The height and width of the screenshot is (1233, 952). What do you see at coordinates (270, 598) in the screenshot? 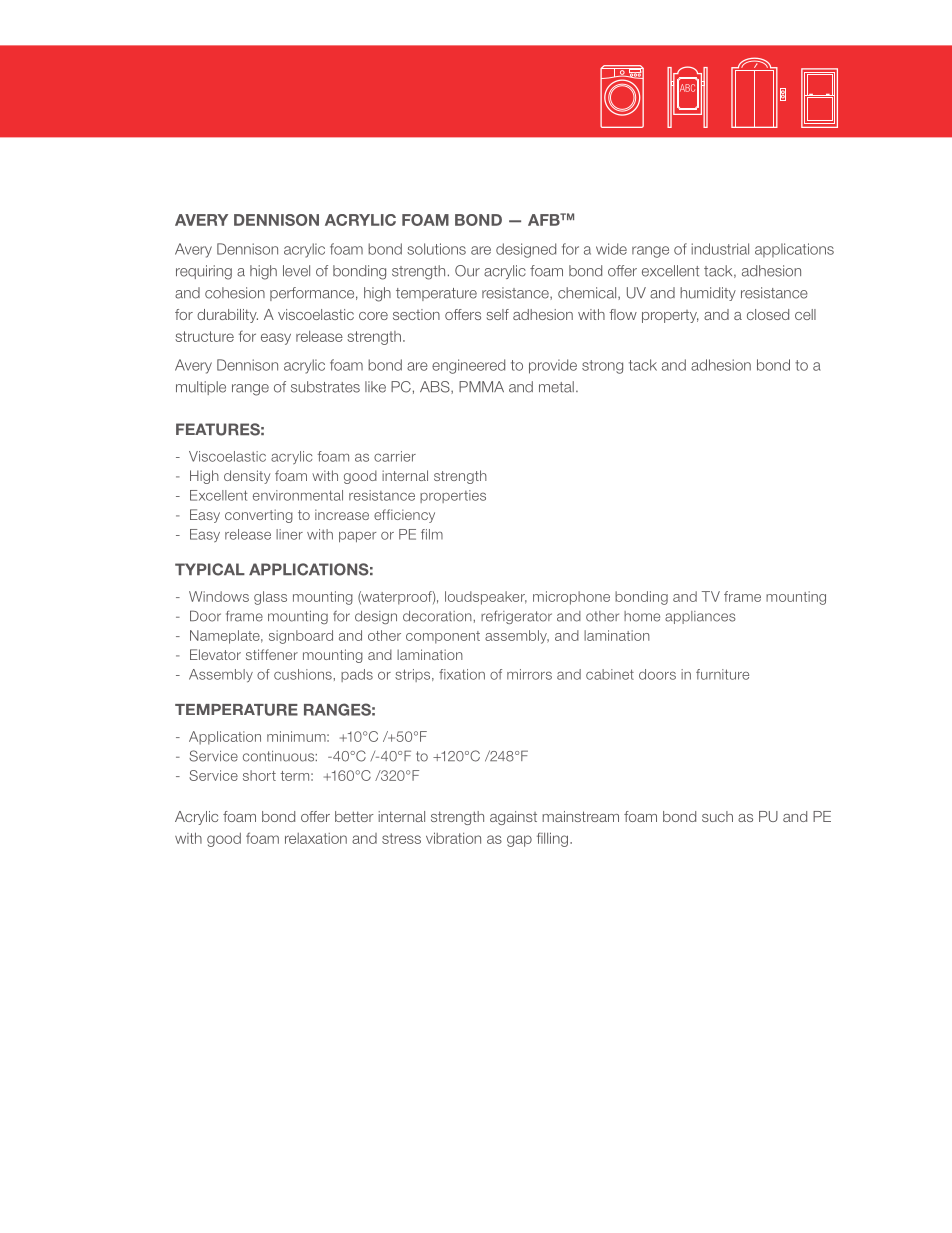
I see `glass` at bounding box center [270, 598].
